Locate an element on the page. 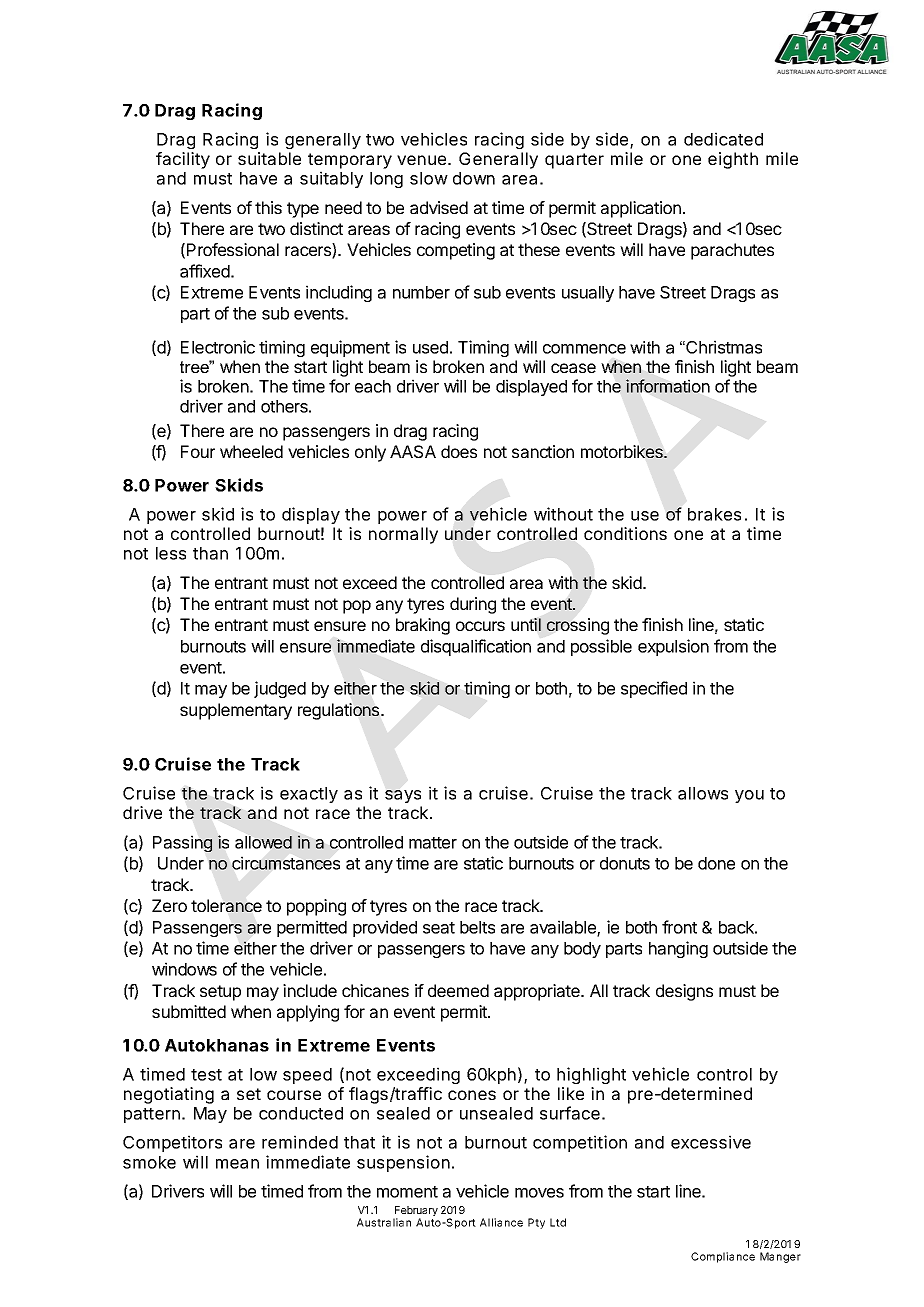 The width and height of the document is (924, 1307). than is located at coordinates (210, 553).
